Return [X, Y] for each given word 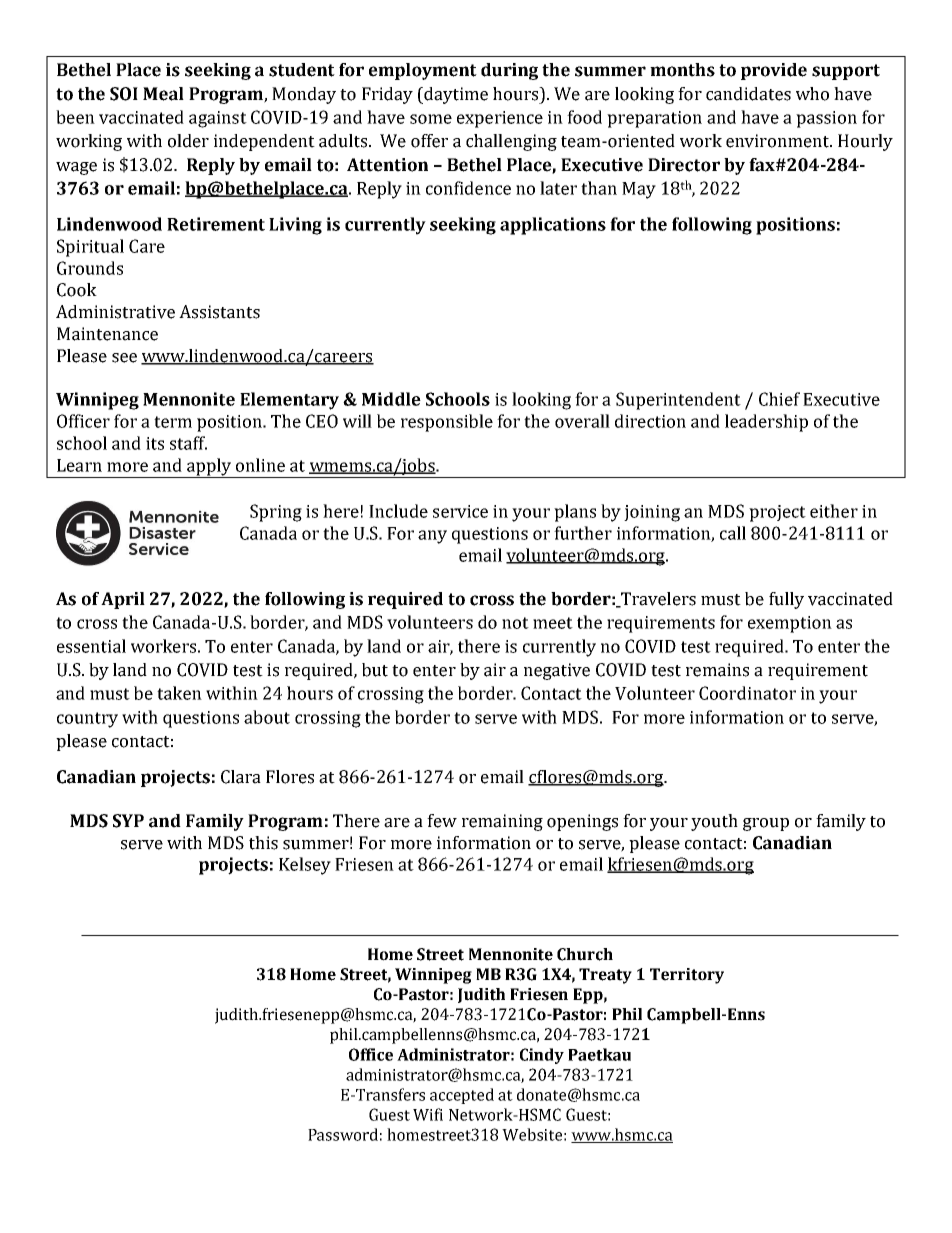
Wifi [428, 1114]
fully [786, 600]
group [766, 824]
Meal [163, 94]
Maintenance [107, 334]
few [442, 821]
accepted [462, 1096]
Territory [687, 976]
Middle [391, 399]
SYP [128, 821]
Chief [779, 399]
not [515, 623]
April [123, 600]
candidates [748, 94]
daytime [455, 95]
